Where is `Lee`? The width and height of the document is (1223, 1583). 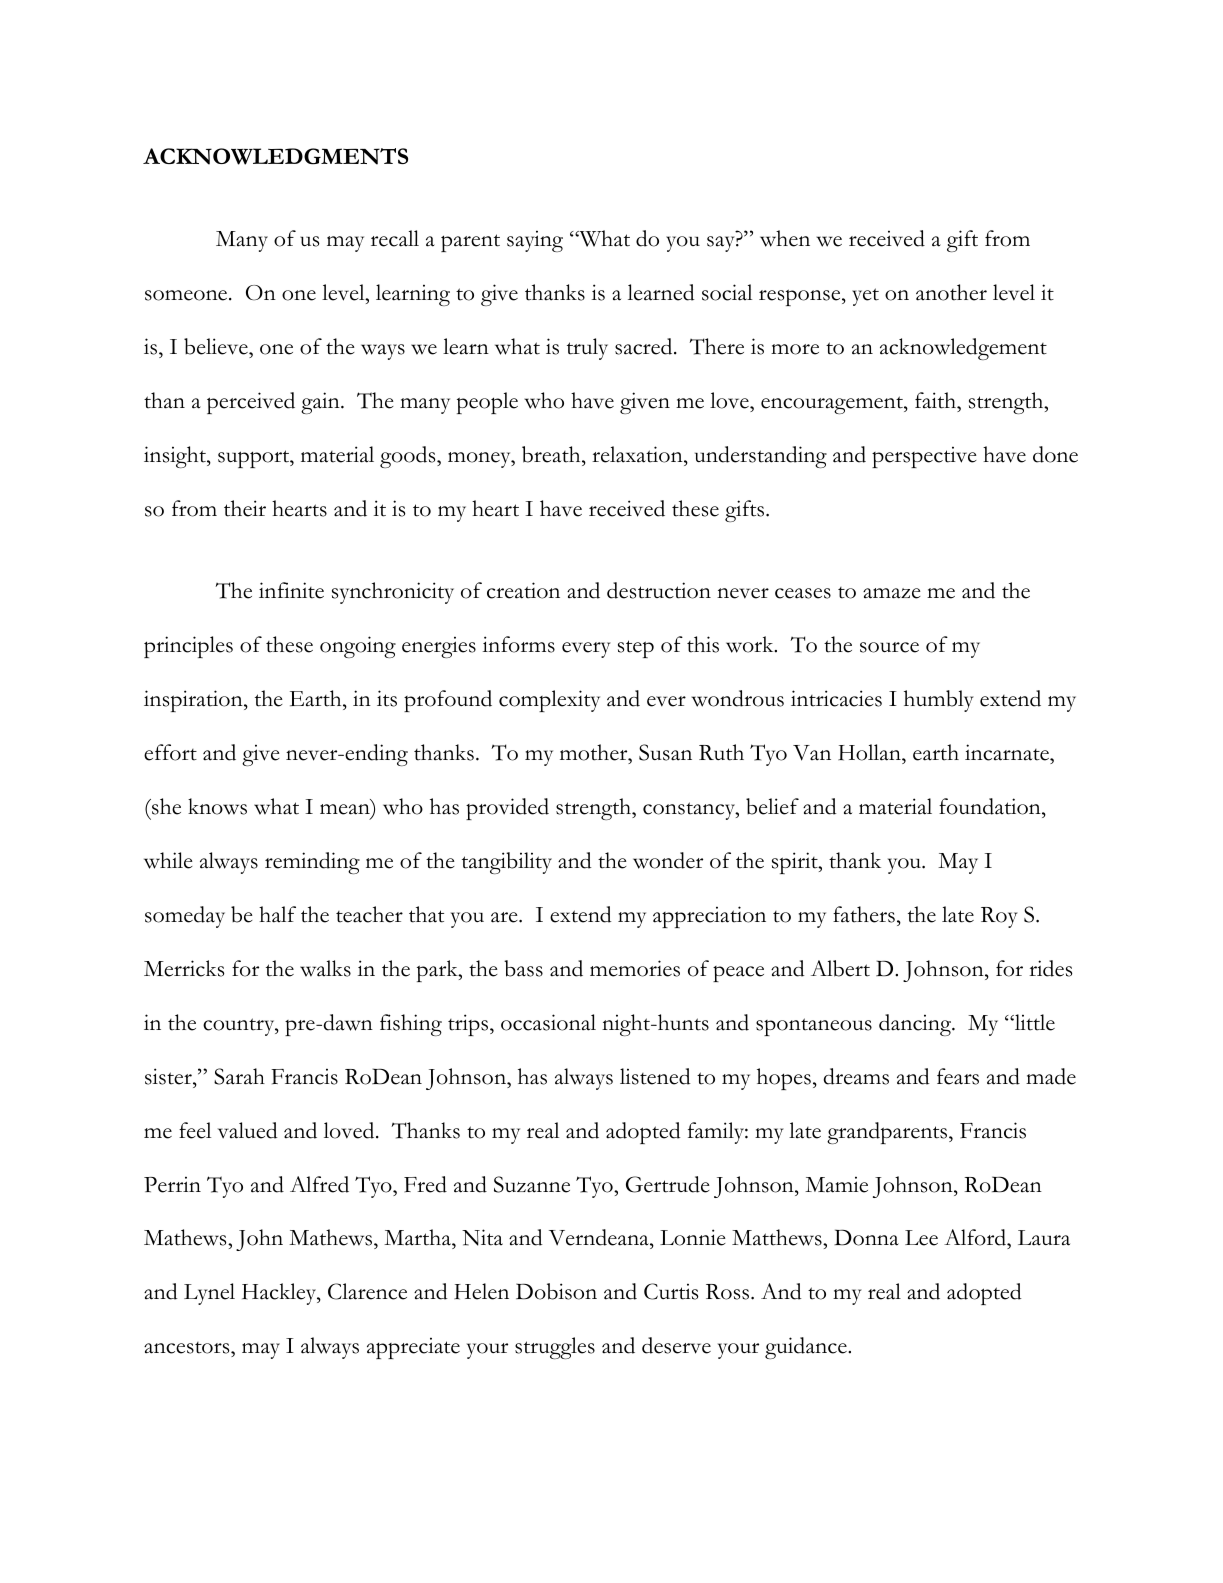
Lee is located at coordinates (921, 1238).
